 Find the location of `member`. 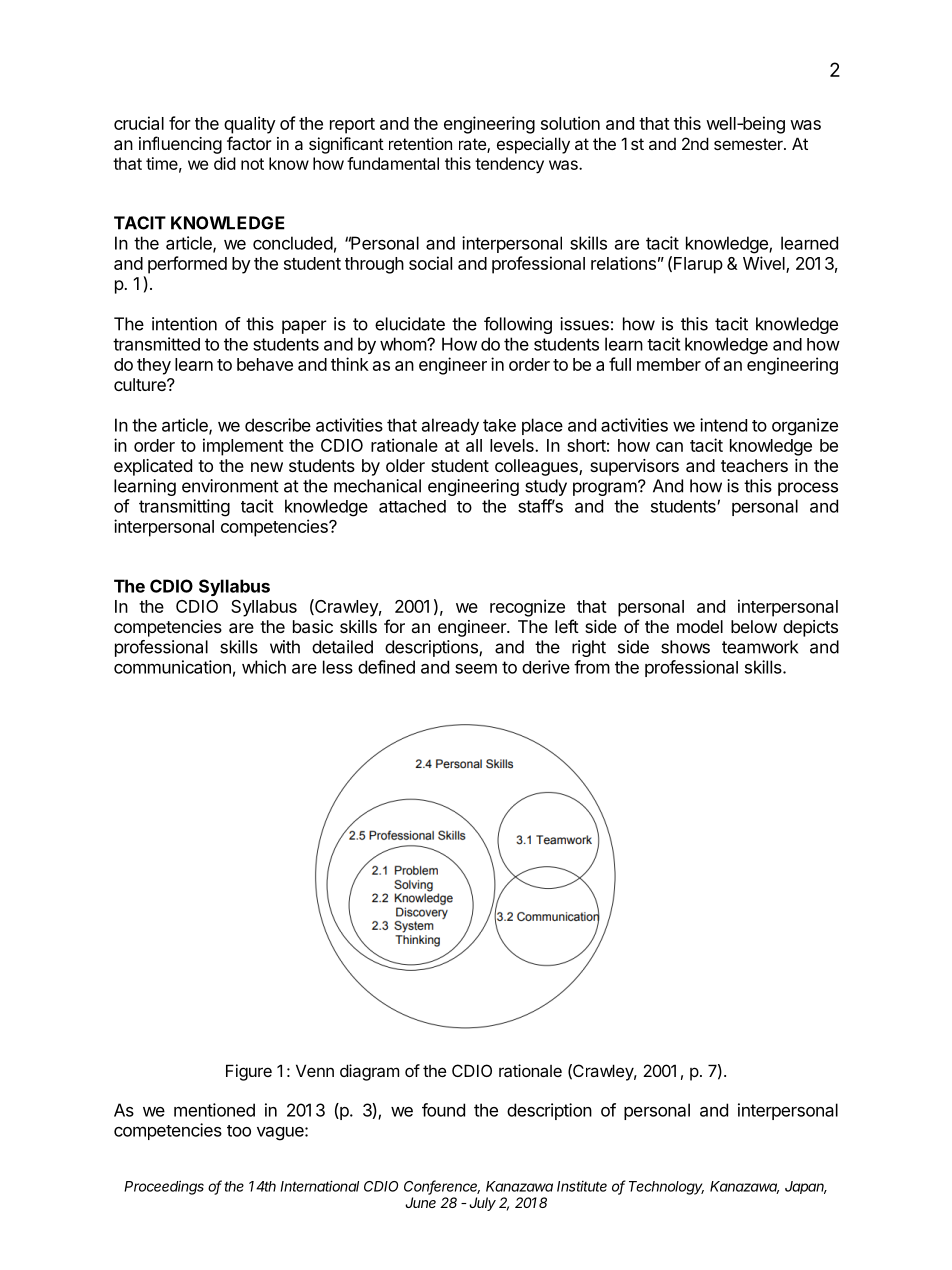

member is located at coordinates (669, 364).
